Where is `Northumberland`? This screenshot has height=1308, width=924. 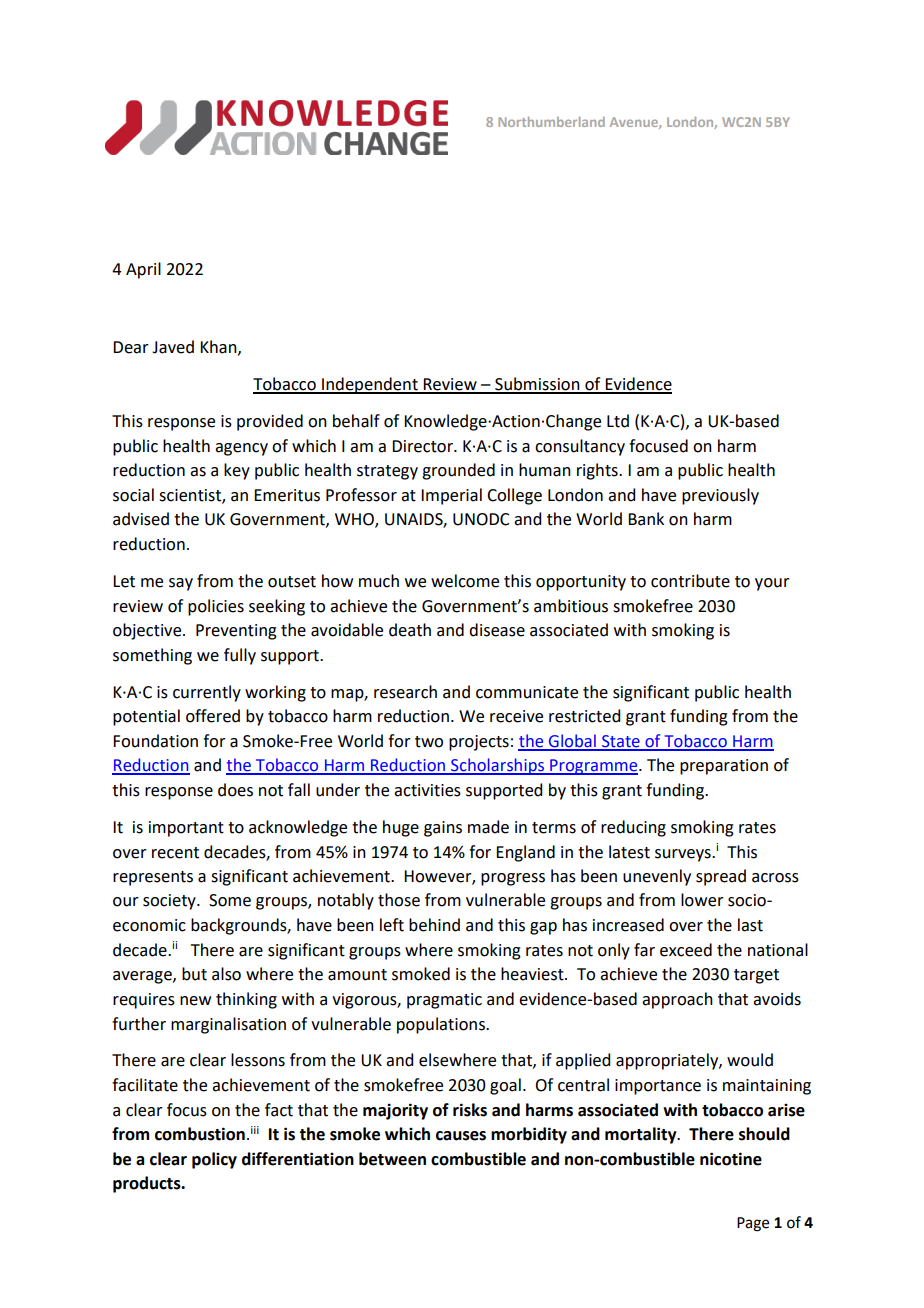 Northumberland is located at coordinates (551, 122).
